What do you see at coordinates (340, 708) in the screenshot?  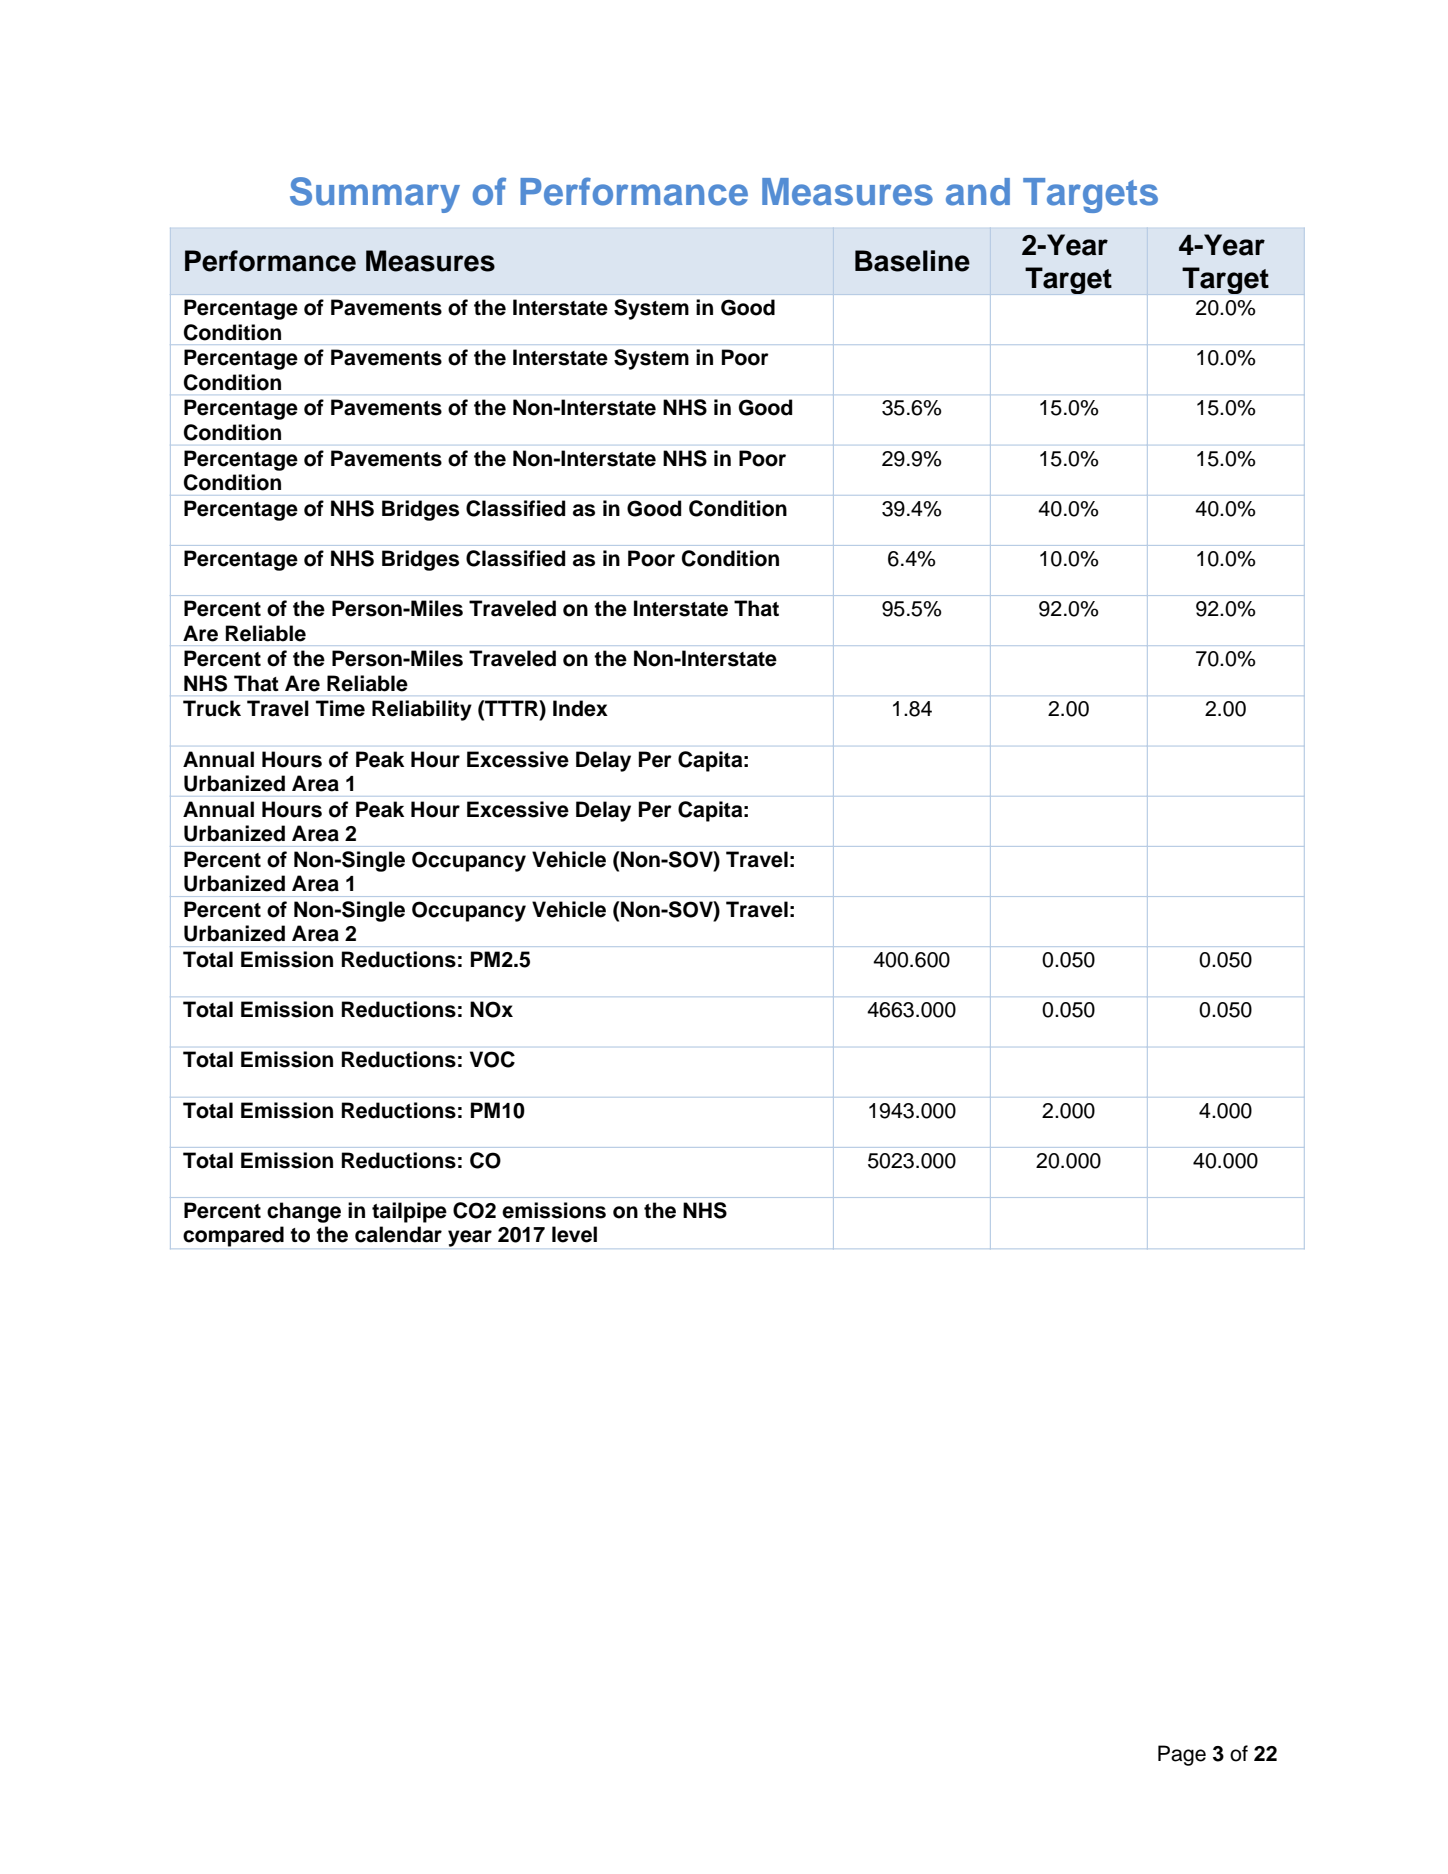 I see `Time` at bounding box center [340, 708].
